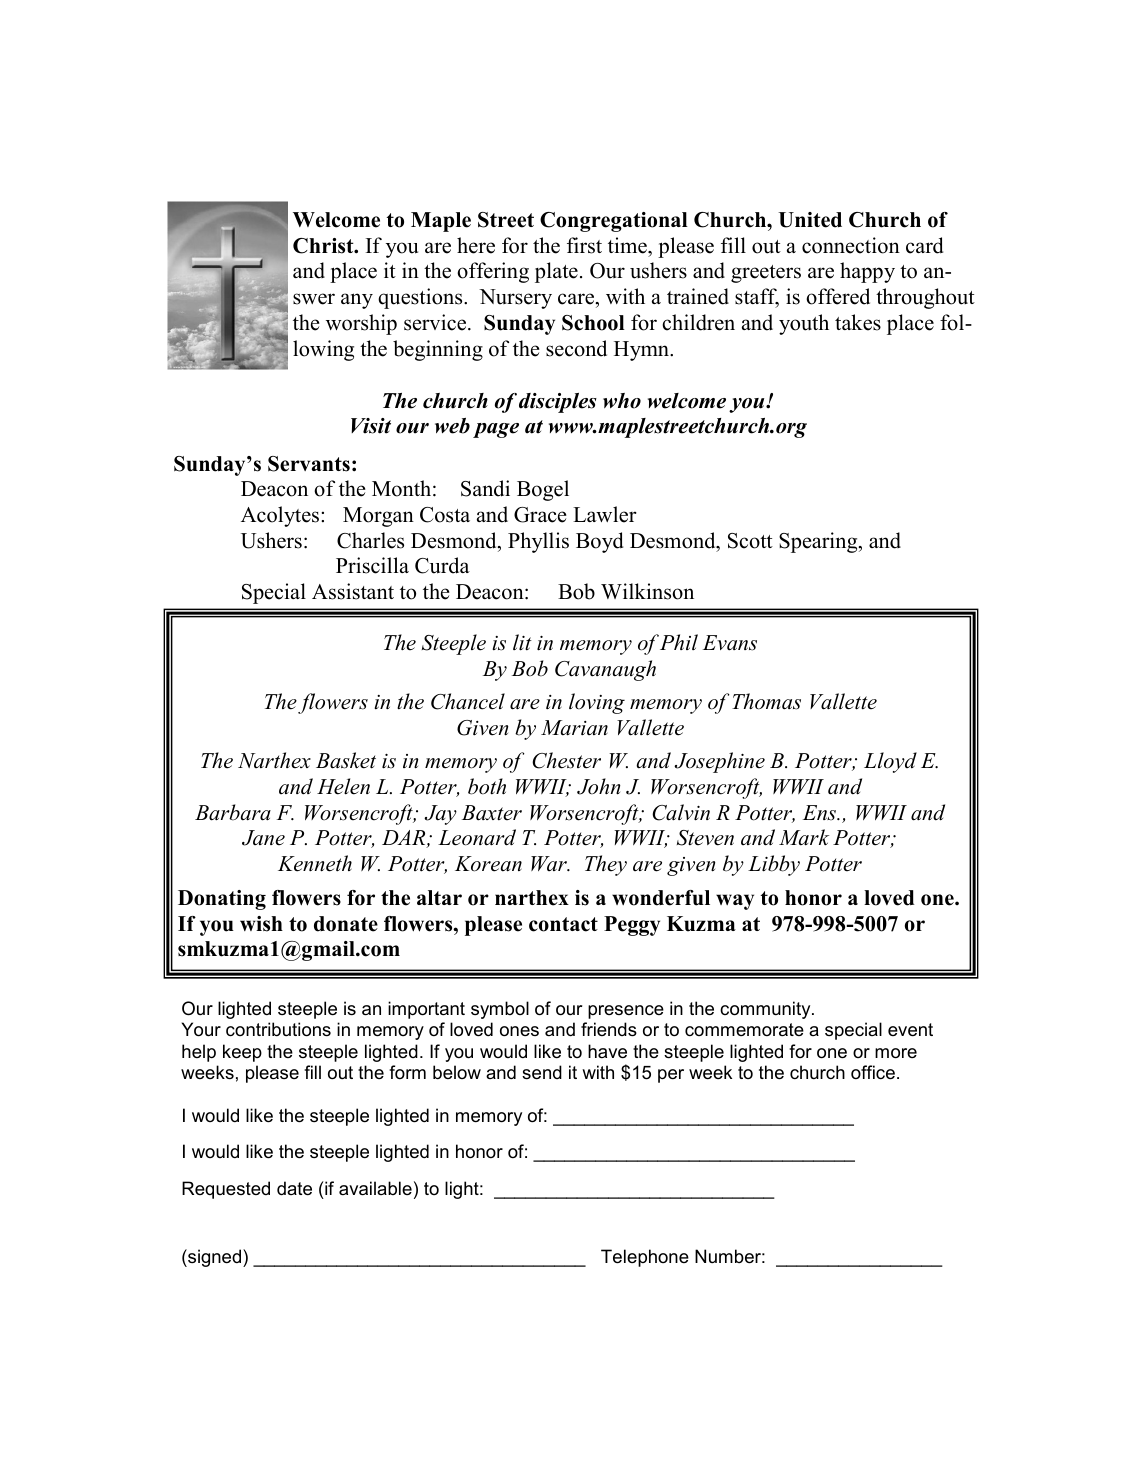  Describe the element at coordinates (584, 245) in the screenshot. I see `first` at that location.
